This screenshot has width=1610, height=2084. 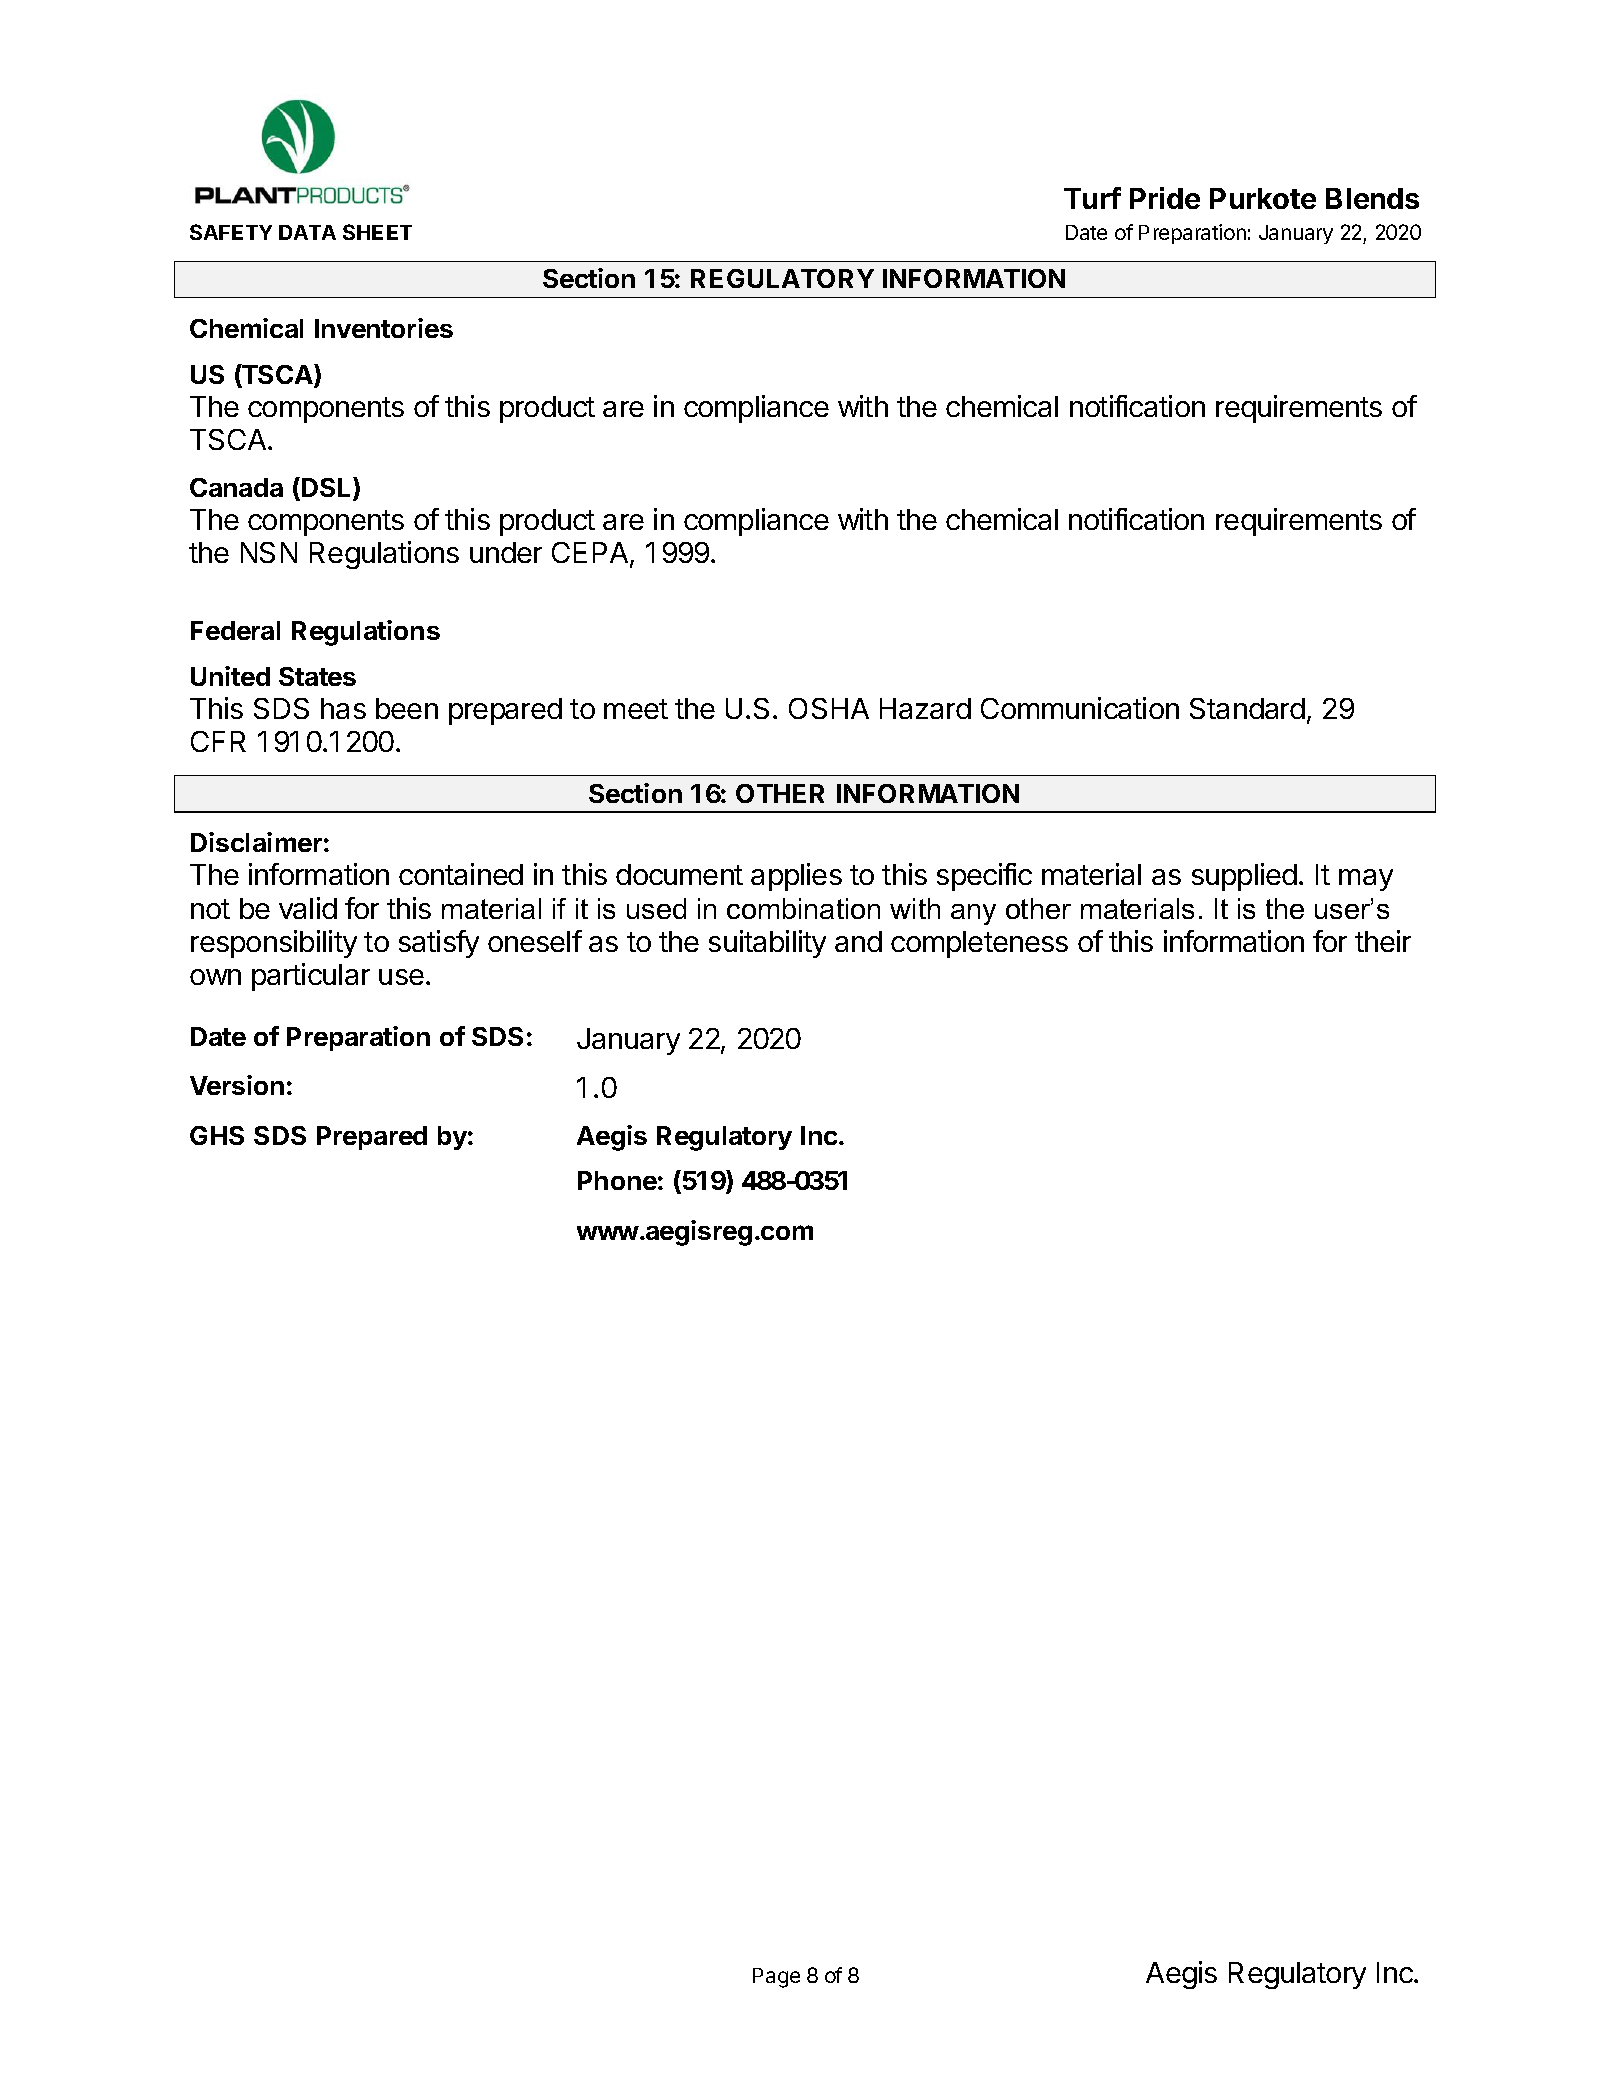 What do you see at coordinates (796, 877) in the screenshot?
I see `applies` at bounding box center [796, 877].
